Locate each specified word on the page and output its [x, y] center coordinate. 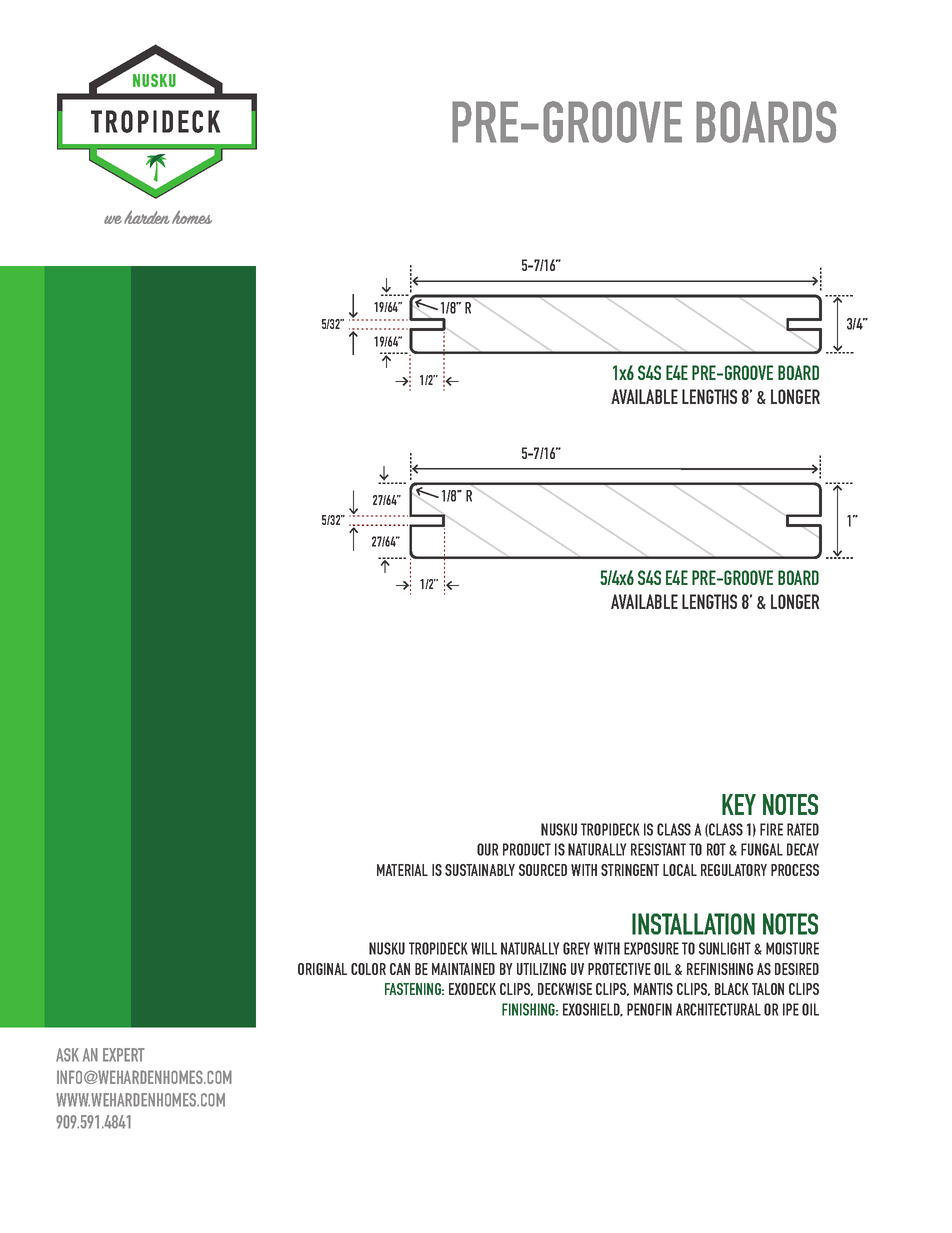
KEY [739, 804]
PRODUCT [527, 849]
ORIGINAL [322, 969]
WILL [484, 948]
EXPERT [124, 1055]
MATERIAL [402, 870]
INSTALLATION [693, 924]
